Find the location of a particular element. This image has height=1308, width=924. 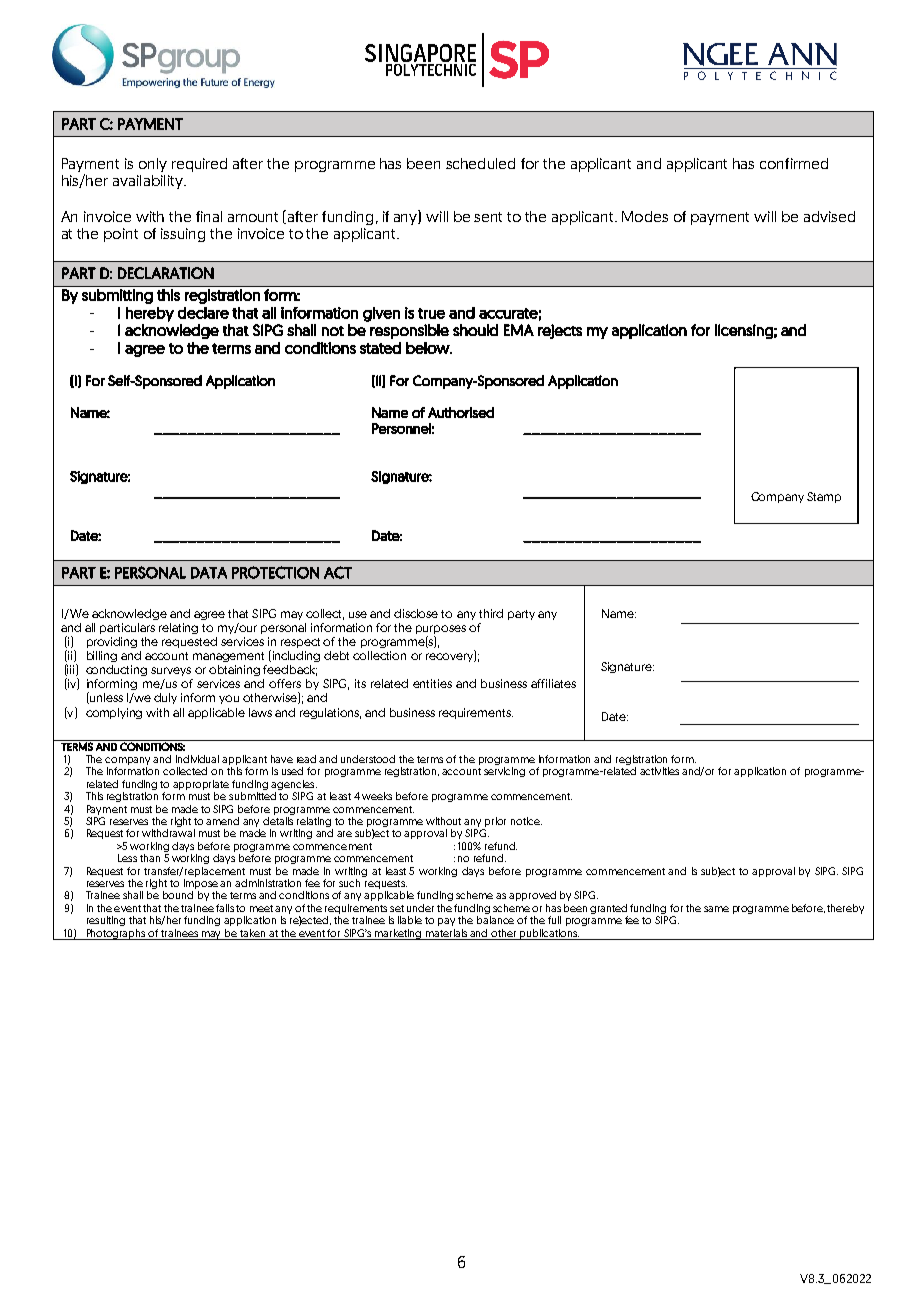

liable is located at coordinates (410, 920).
